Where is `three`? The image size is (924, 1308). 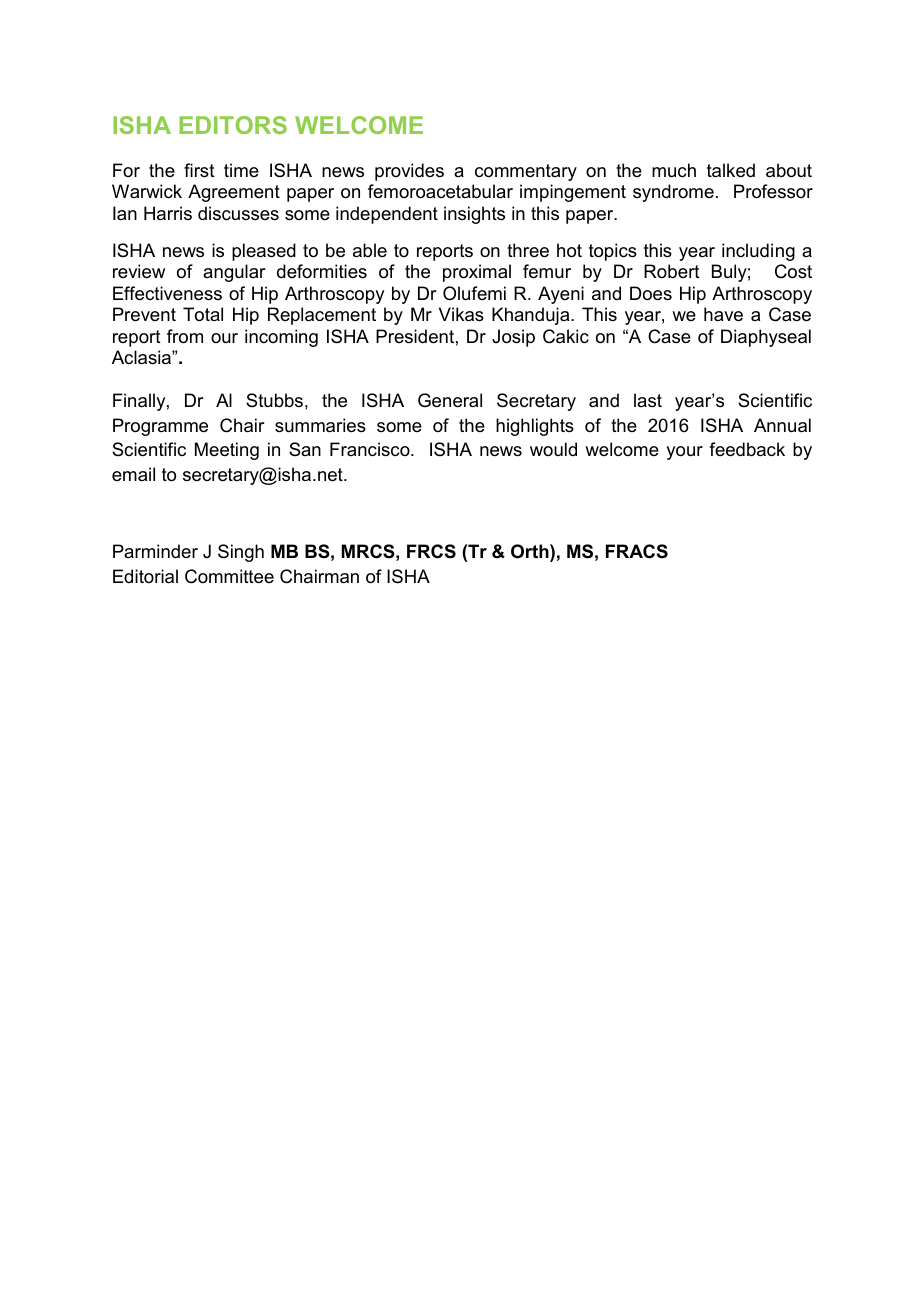
three is located at coordinates (528, 250).
